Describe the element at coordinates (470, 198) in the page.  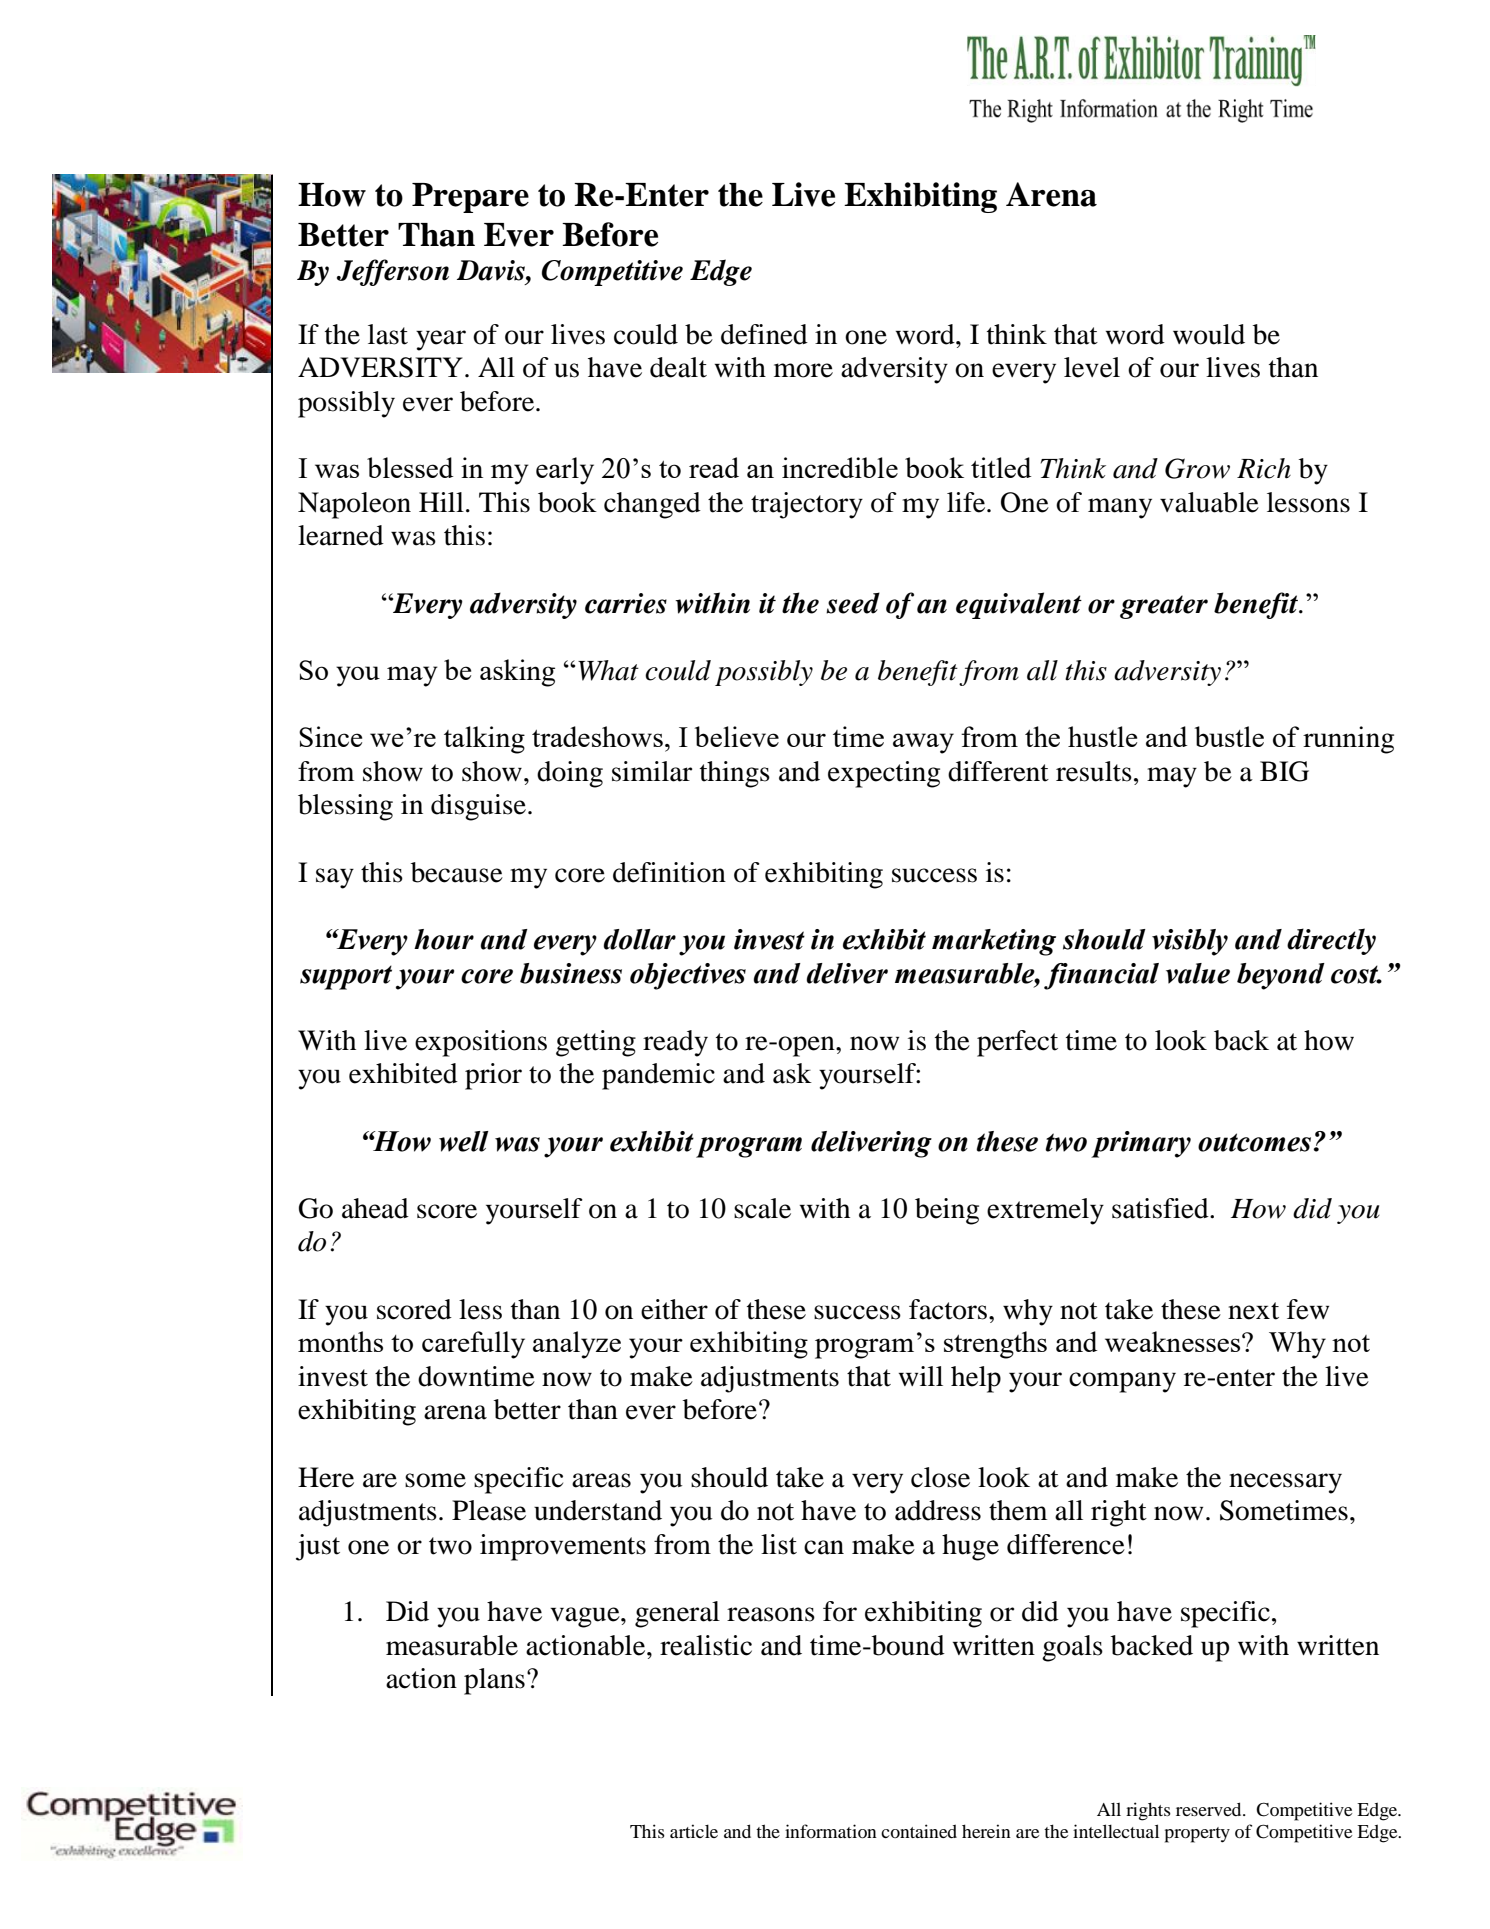
I see `Prepare` at that location.
